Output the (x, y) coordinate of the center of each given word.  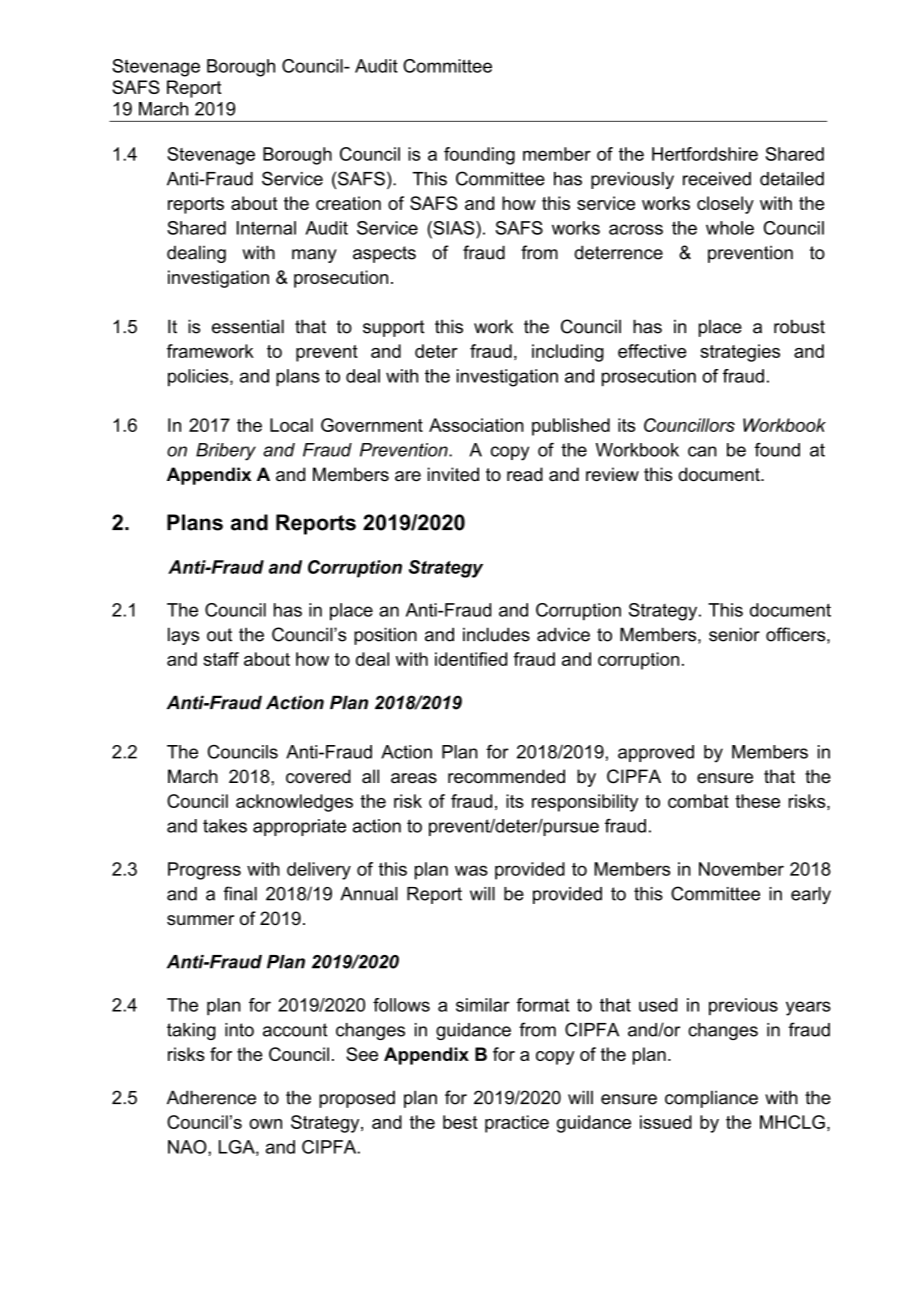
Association (476, 425)
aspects (384, 254)
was (471, 870)
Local (291, 425)
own (265, 1124)
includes (496, 634)
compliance (711, 1099)
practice (517, 1124)
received (717, 179)
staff (221, 659)
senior (734, 634)
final (240, 893)
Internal (266, 228)
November (741, 869)
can (702, 451)
